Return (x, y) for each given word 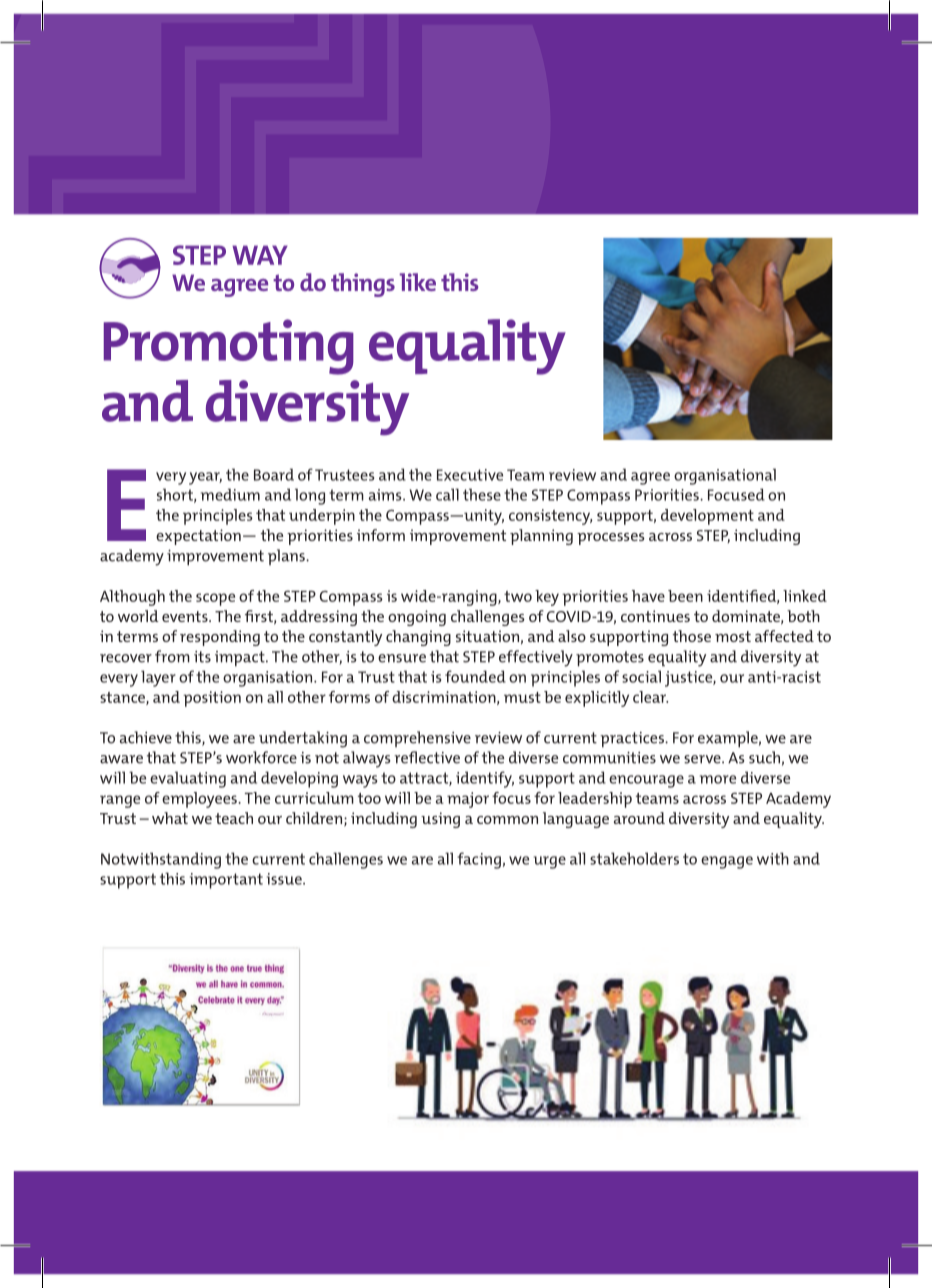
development (707, 517)
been (685, 596)
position (212, 699)
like (417, 282)
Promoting (229, 347)
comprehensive (417, 739)
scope (215, 599)
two (518, 596)
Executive (470, 475)
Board (274, 474)
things (363, 285)
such (764, 757)
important (226, 881)
